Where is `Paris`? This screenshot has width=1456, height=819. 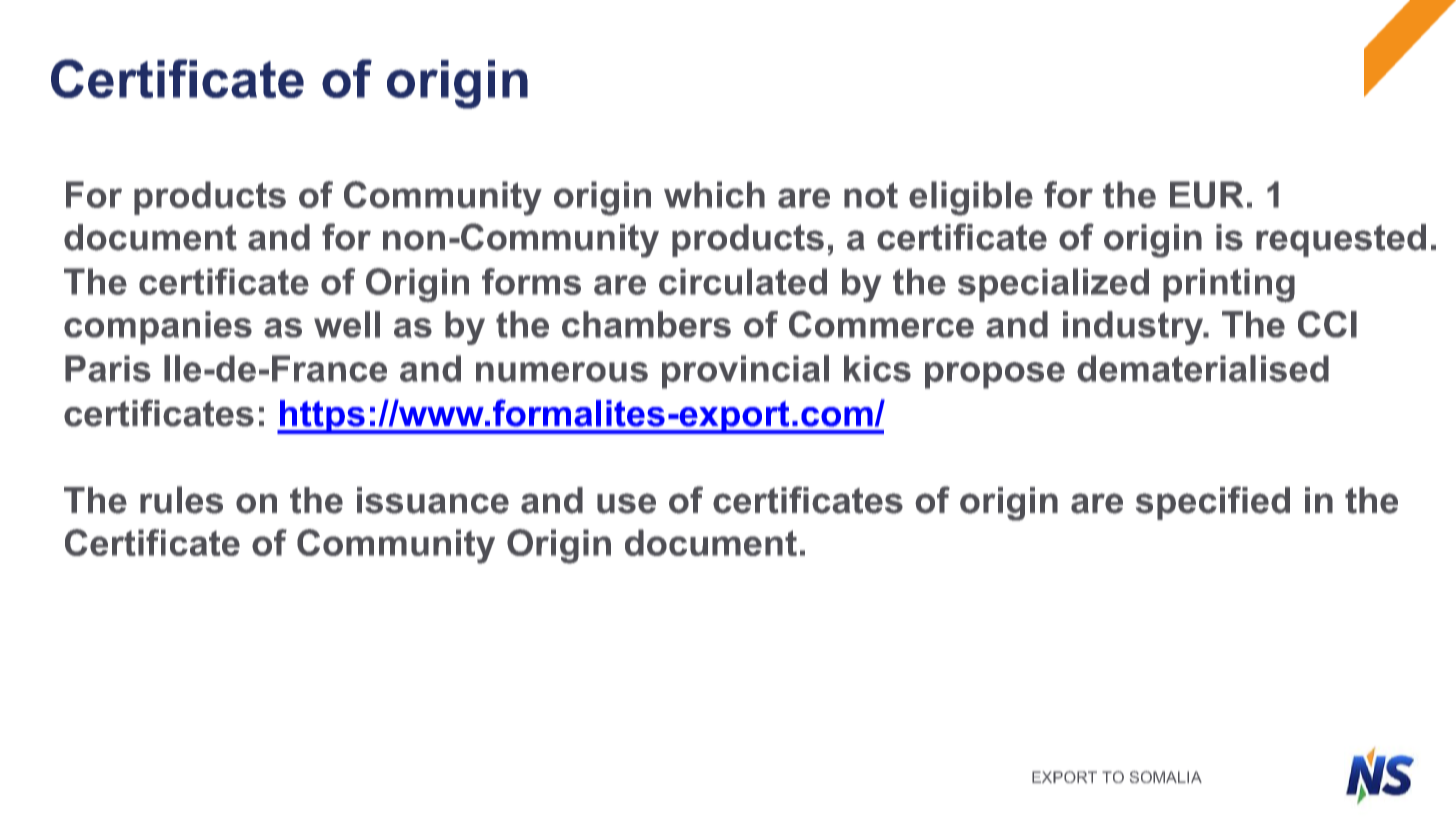
Paris is located at coordinates (108, 368).
